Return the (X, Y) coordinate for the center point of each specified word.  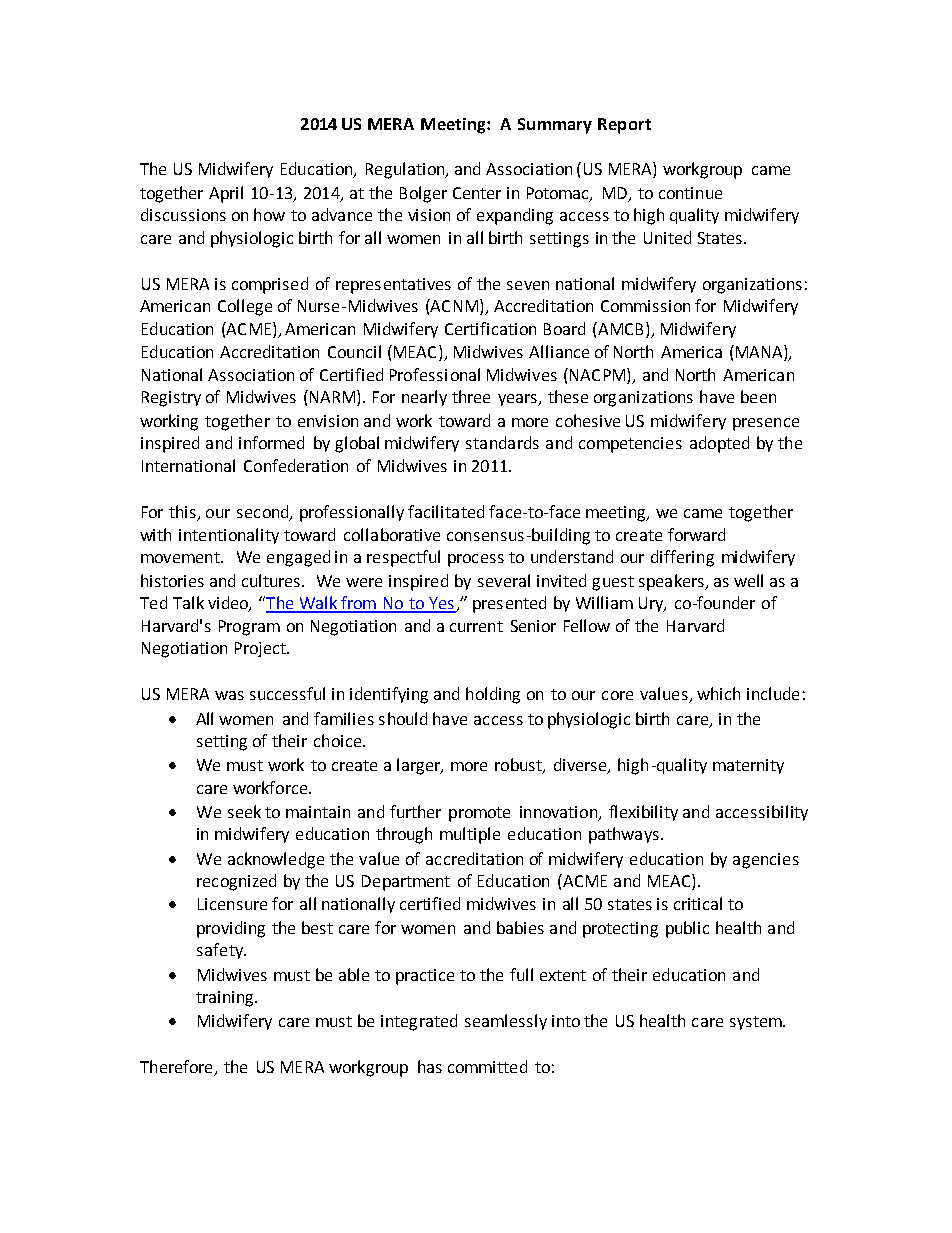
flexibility (643, 813)
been (758, 396)
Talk (188, 602)
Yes (441, 604)
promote (479, 814)
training (226, 999)
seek (244, 811)
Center (477, 193)
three (471, 396)
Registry (171, 399)
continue (690, 193)
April (226, 194)
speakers (672, 582)
